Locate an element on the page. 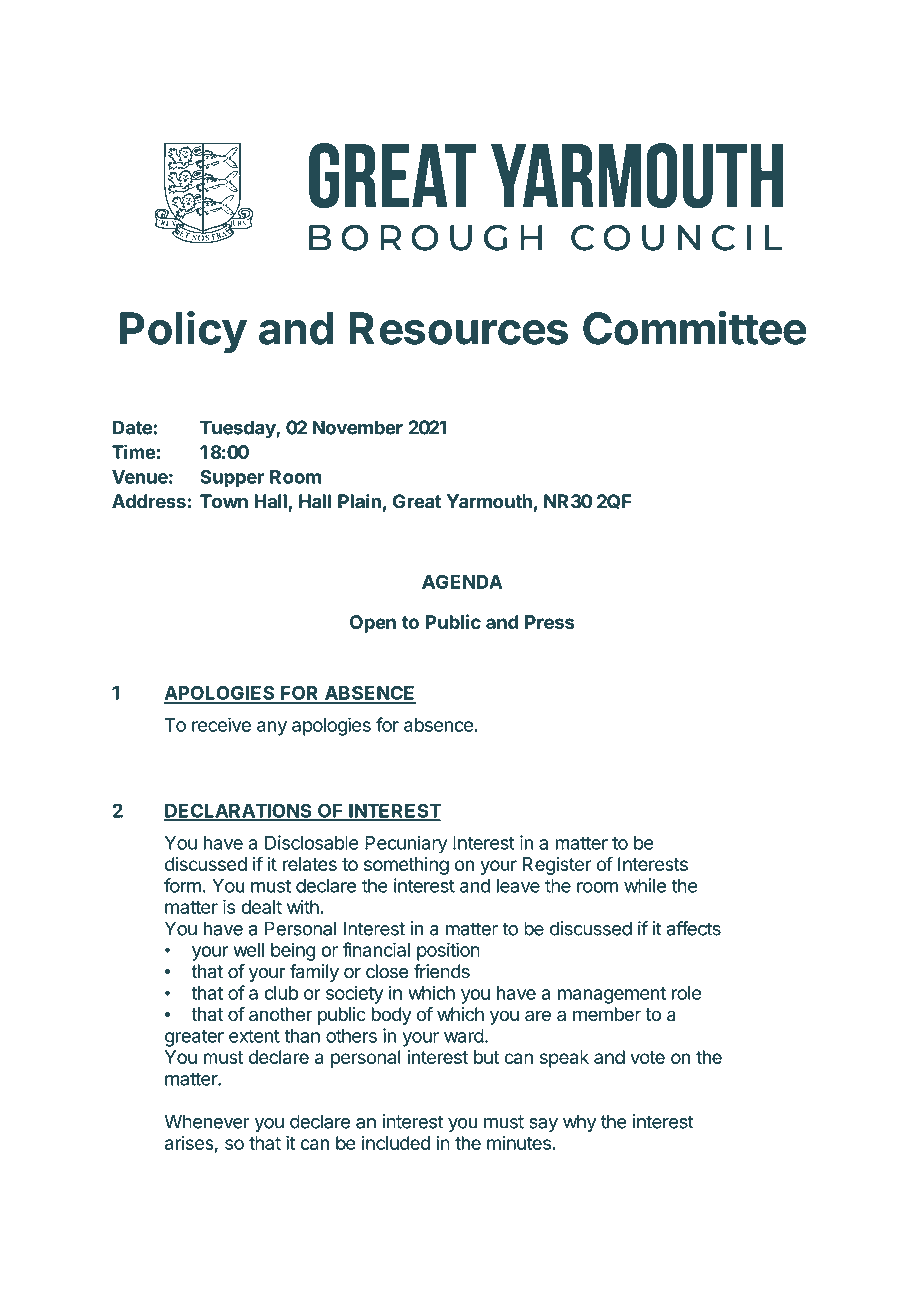  Policy is located at coordinates (183, 331).
